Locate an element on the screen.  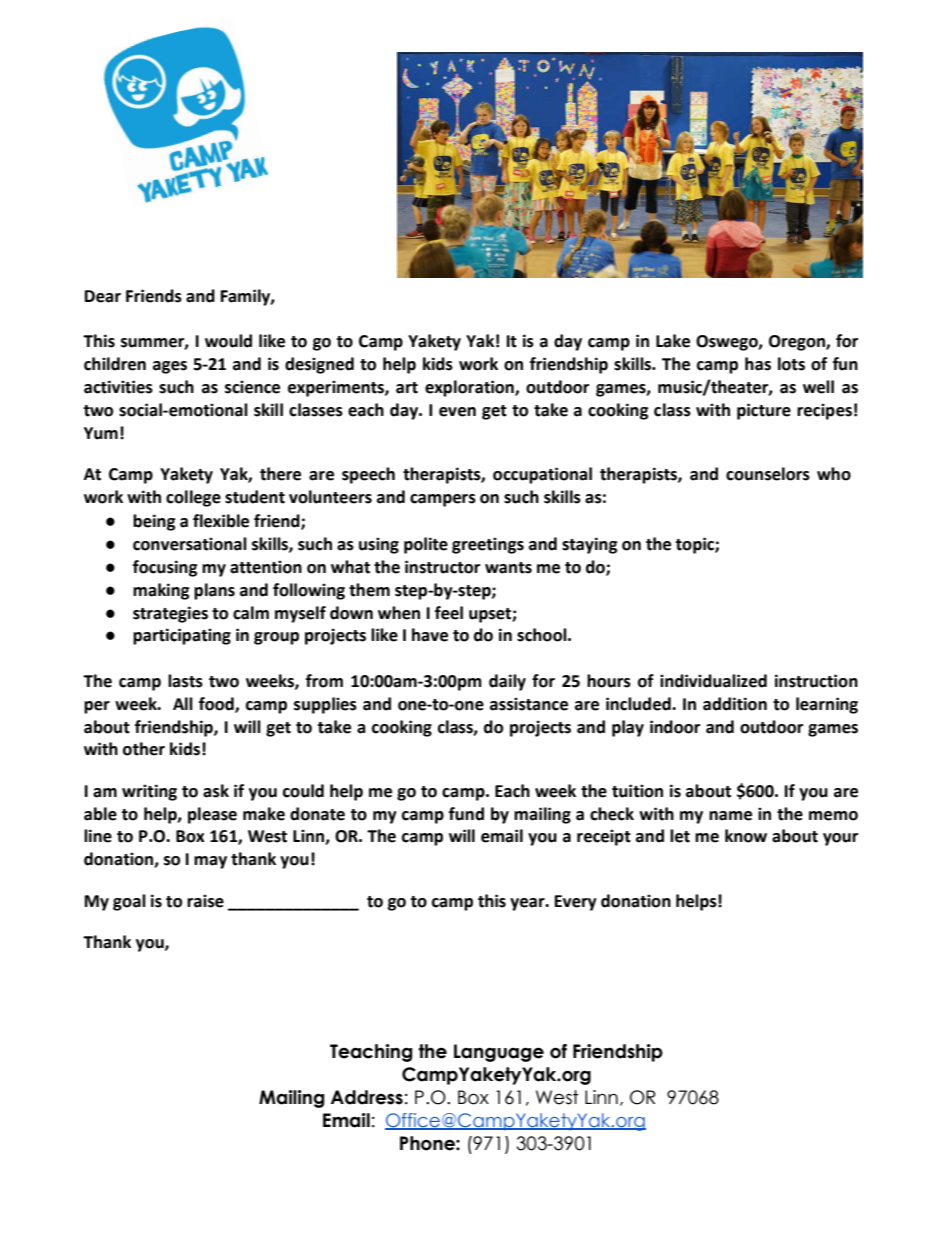
exploration is located at coordinates (470, 388).
